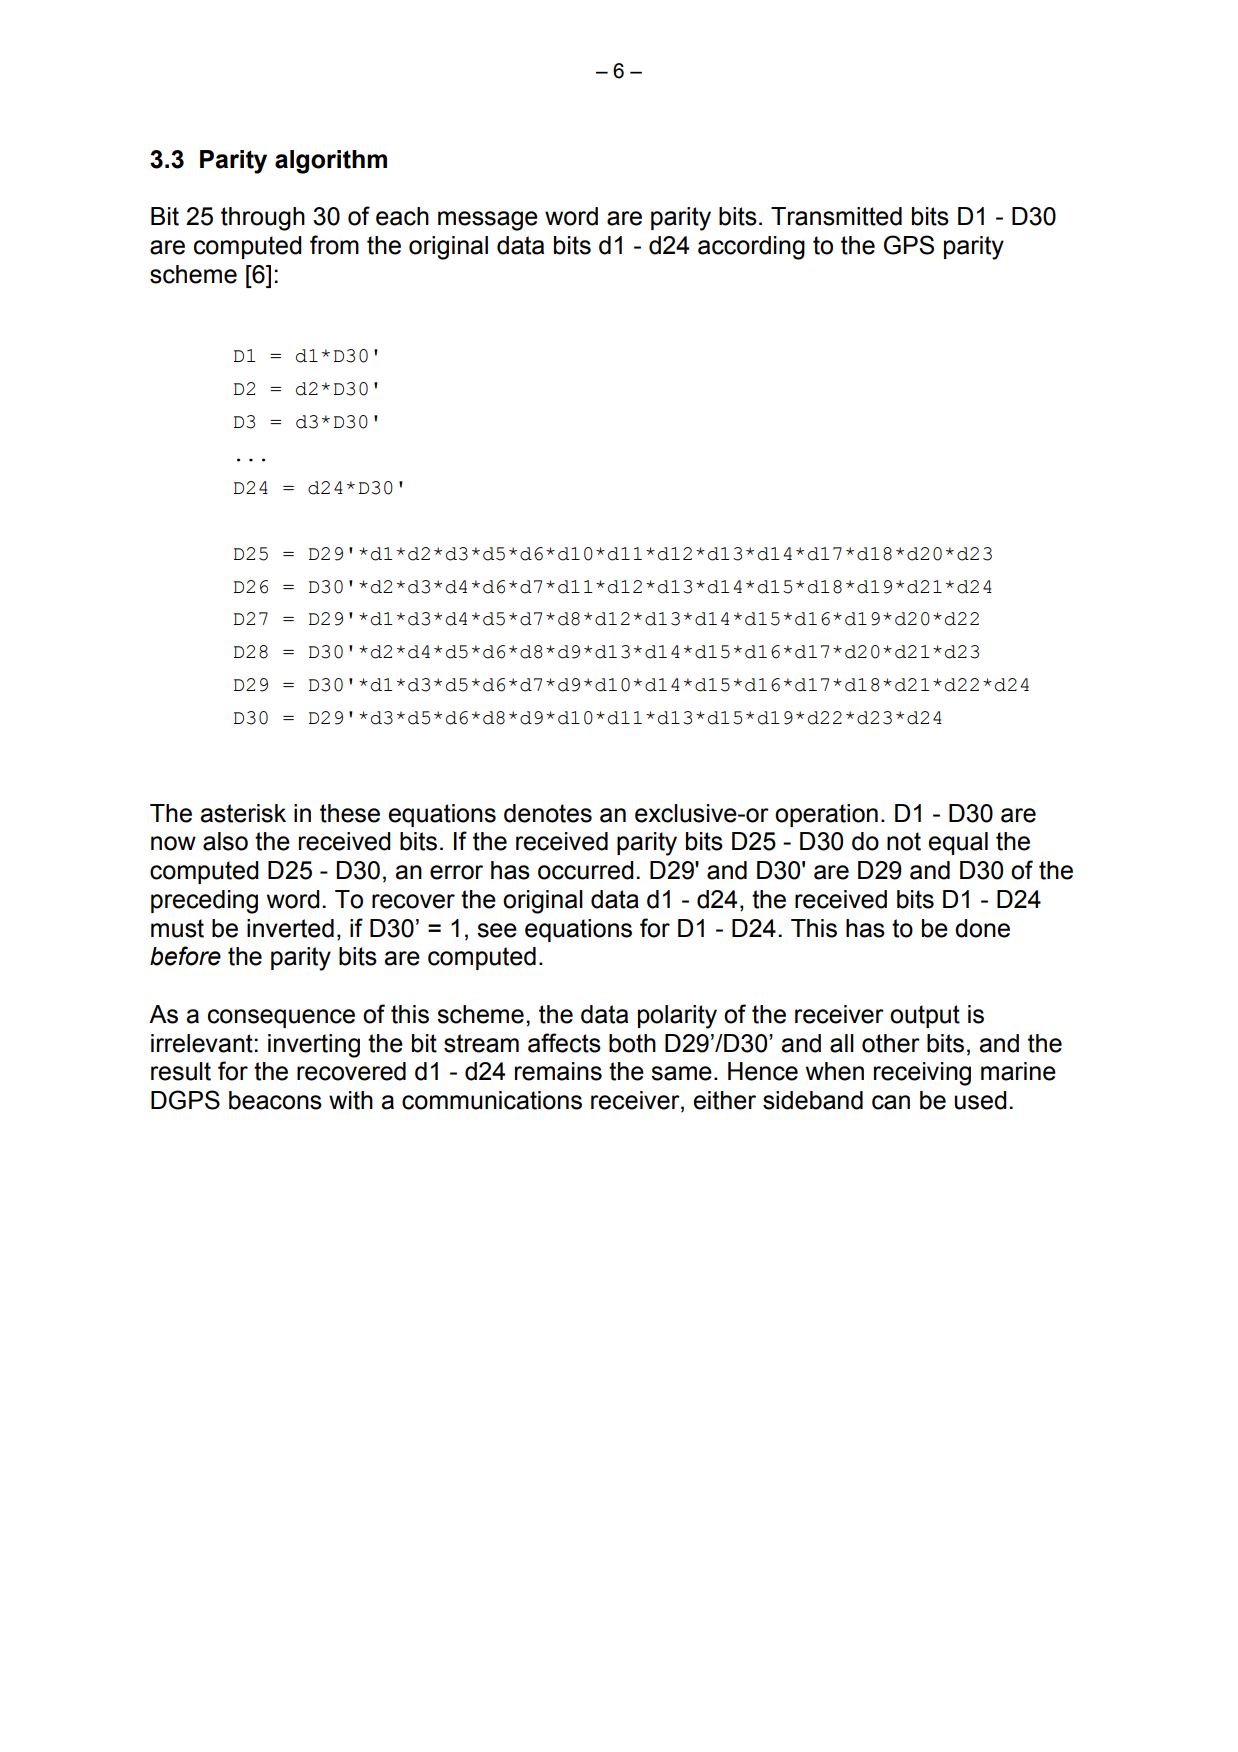 The image size is (1238, 1752). What do you see at coordinates (558, 1071) in the page?
I see `remains` at bounding box center [558, 1071].
